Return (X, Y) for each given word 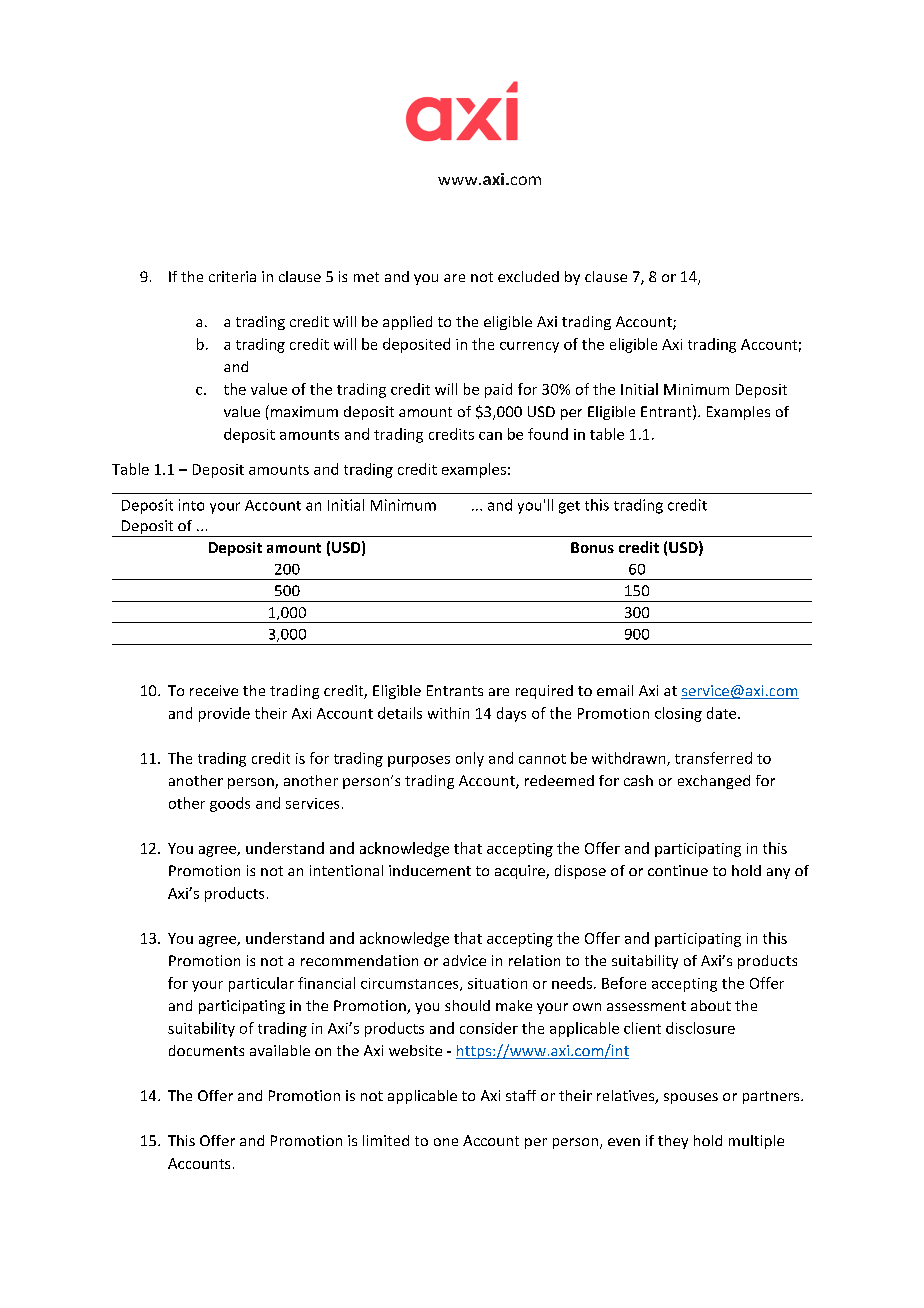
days (511, 714)
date (723, 713)
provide (224, 714)
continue (678, 870)
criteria (232, 276)
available (280, 1050)
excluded (528, 276)
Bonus (592, 547)
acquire (521, 872)
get (569, 507)
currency (529, 347)
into (191, 505)
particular (261, 984)
